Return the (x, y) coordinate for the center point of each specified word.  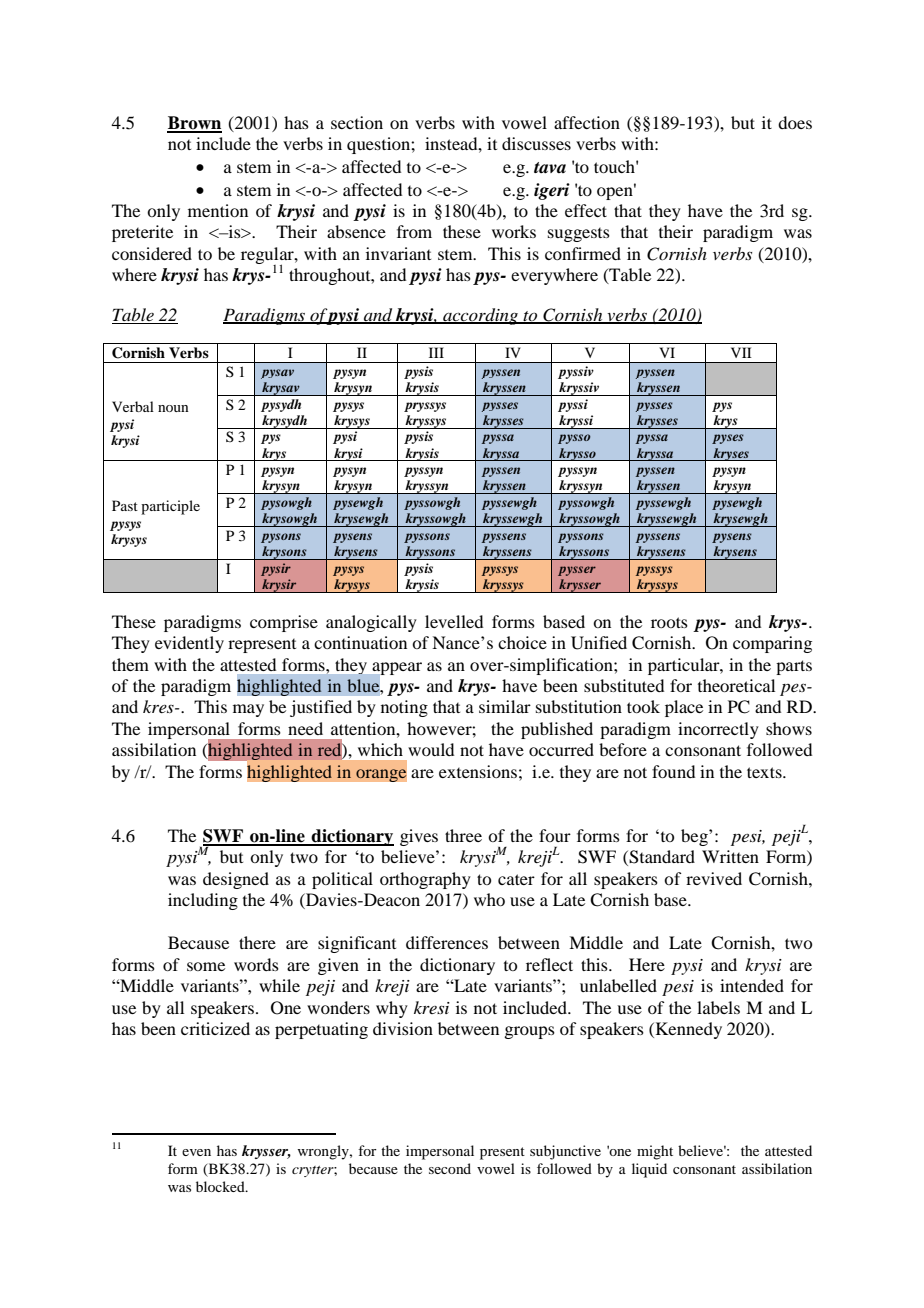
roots (669, 622)
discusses (536, 143)
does (795, 122)
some (206, 966)
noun (173, 408)
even (196, 1152)
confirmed (583, 253)
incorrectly (718, 730)
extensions (478, 771)
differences (447, 942)
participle (170, 507)
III (436, 352)
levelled (454, 621)
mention (218, 210)
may (248, 710)
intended (752, 985)
